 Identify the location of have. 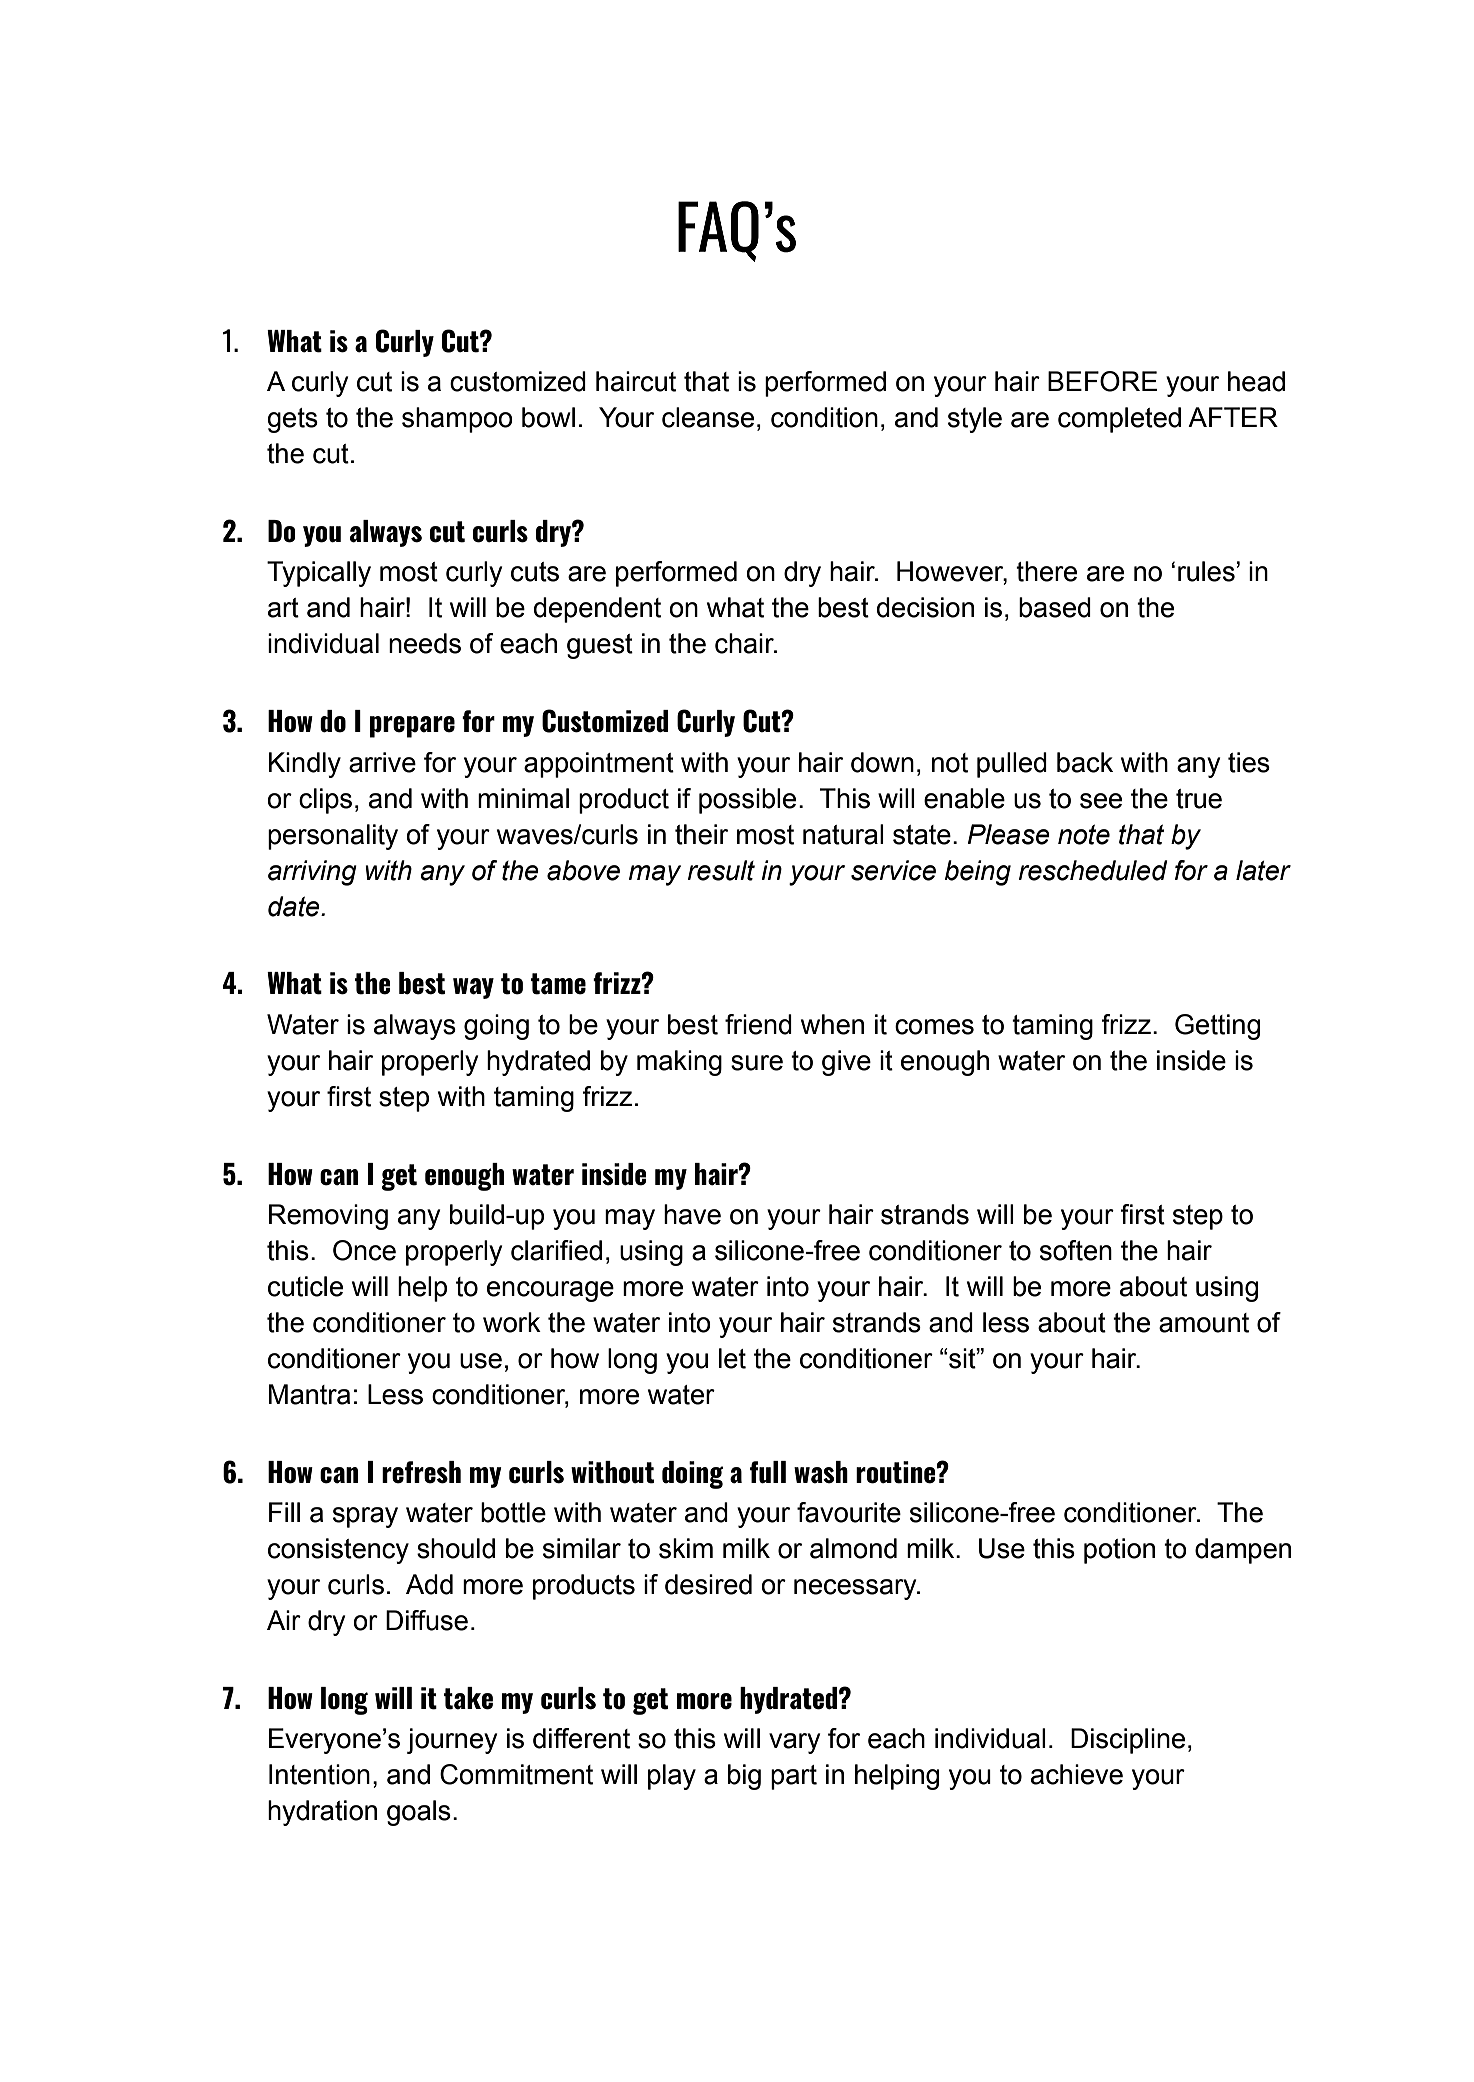
(692, 1214).
